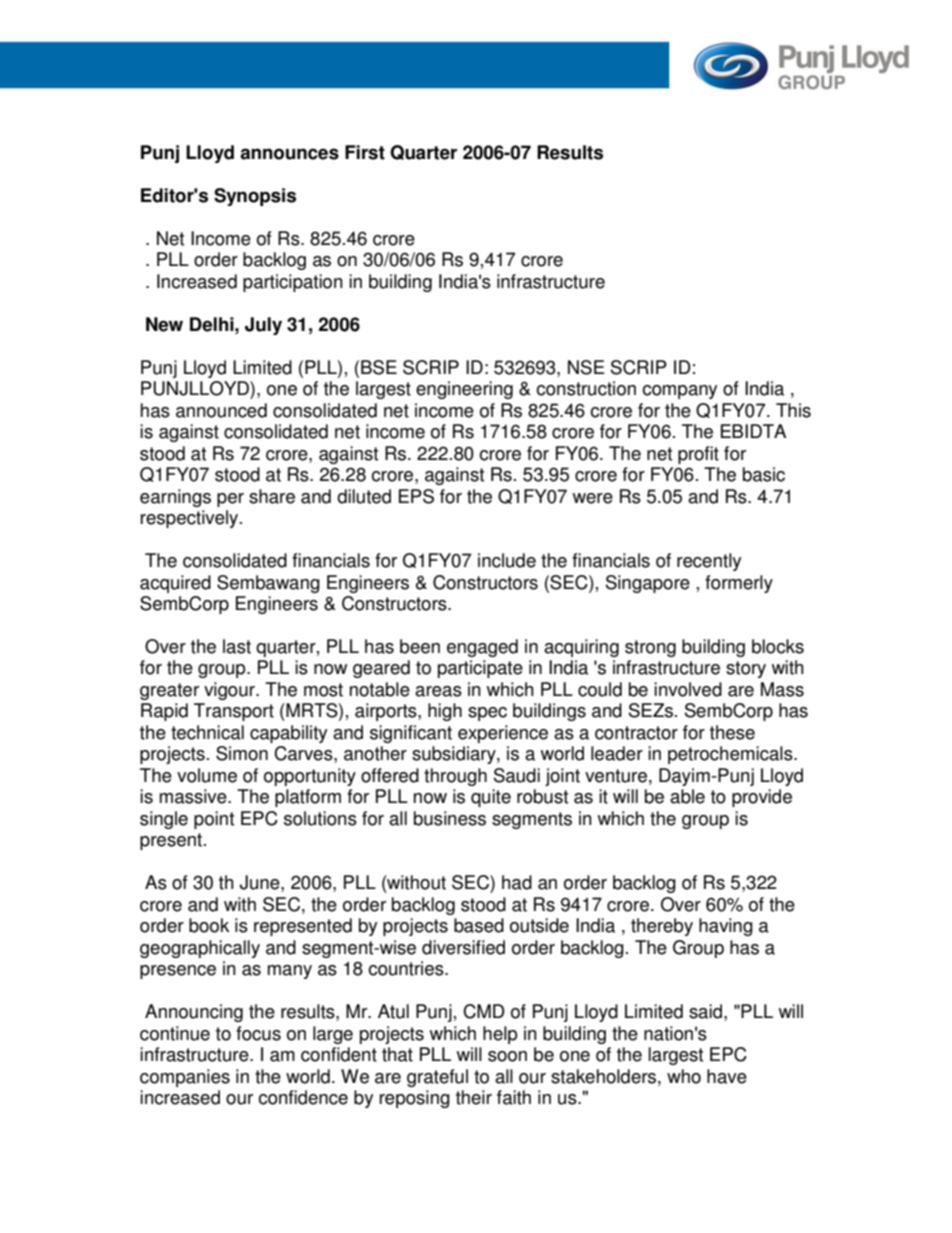 This screenshot has height=1233, width=952. I want to click on last, so click(237, 646).
